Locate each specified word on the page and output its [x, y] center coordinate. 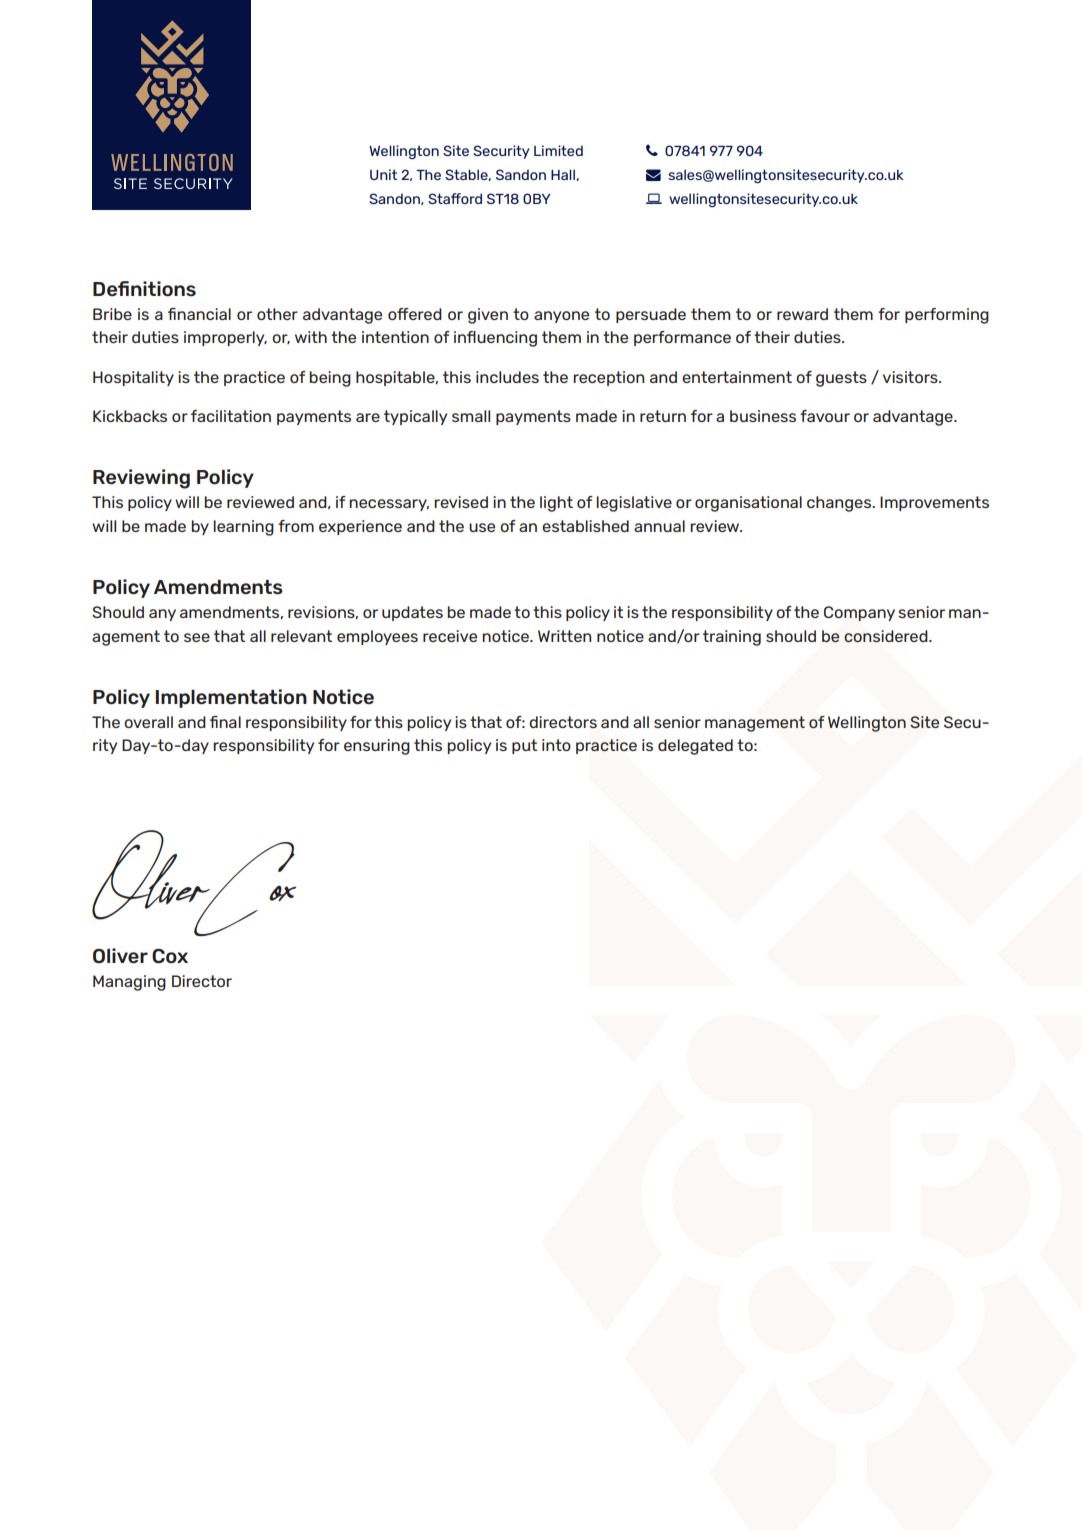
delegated [695, 747]
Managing [129, 983]
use [482, 527]
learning [243, 528]
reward [802, 314]
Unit [383, 174]
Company [859, 613]
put [524, 746]
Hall [564, 175]
